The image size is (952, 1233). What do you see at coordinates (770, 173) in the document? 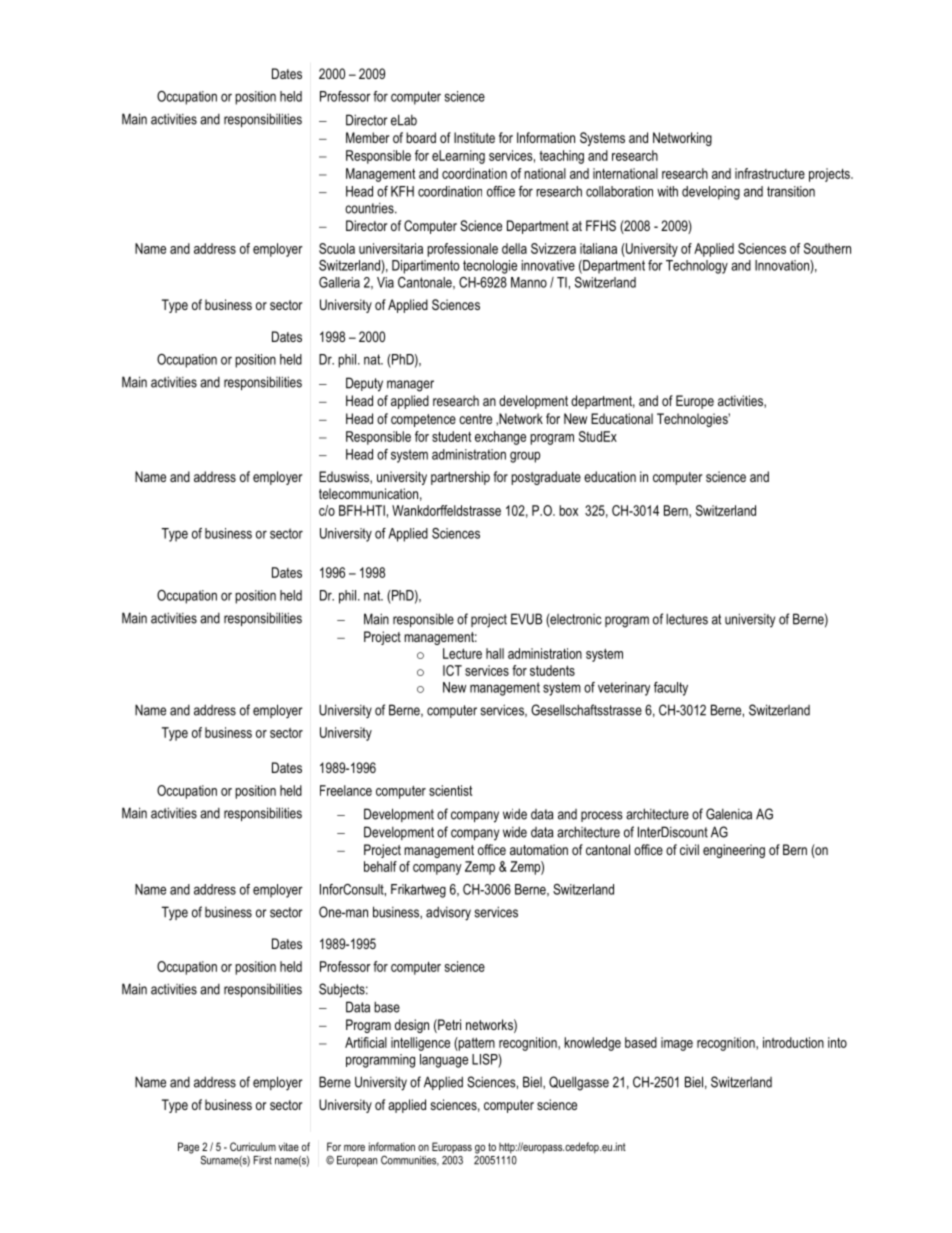
I see `infrastructure` at bounding box center [770, 173].
